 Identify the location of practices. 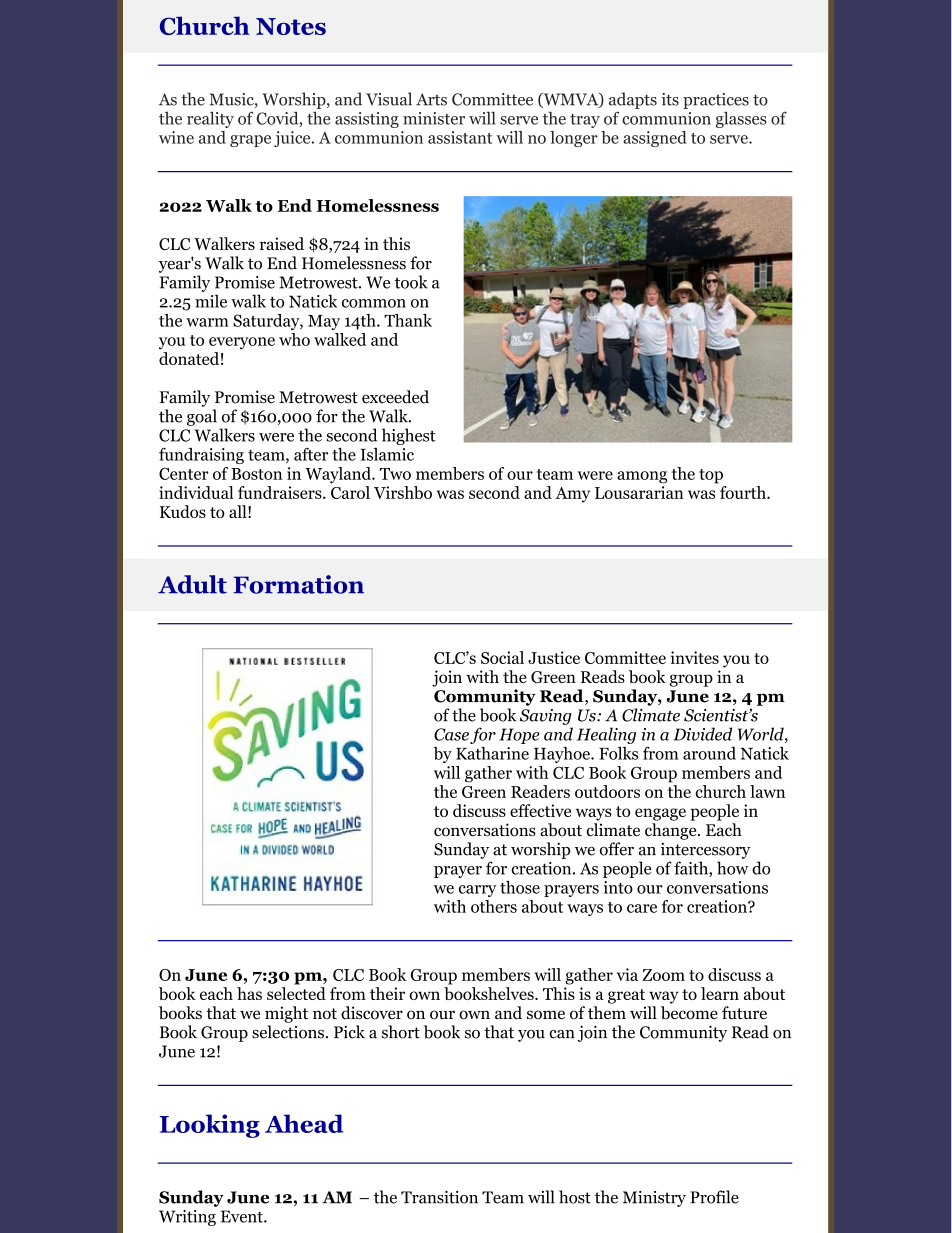
(716, 101).
